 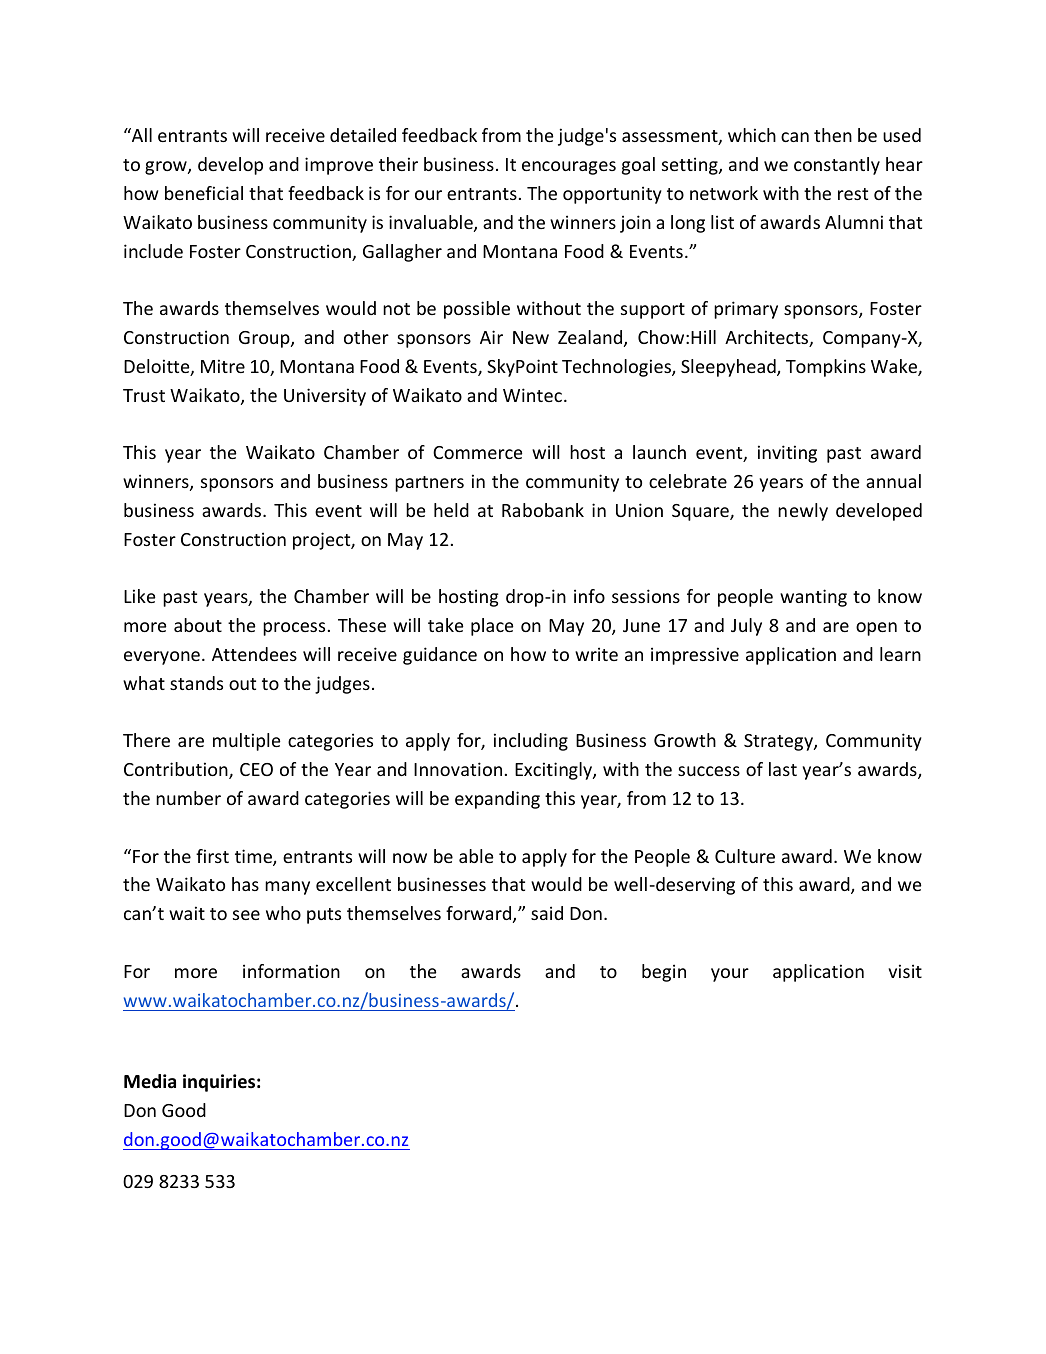 I want to click on constantly, so click(x=837, y=166).
